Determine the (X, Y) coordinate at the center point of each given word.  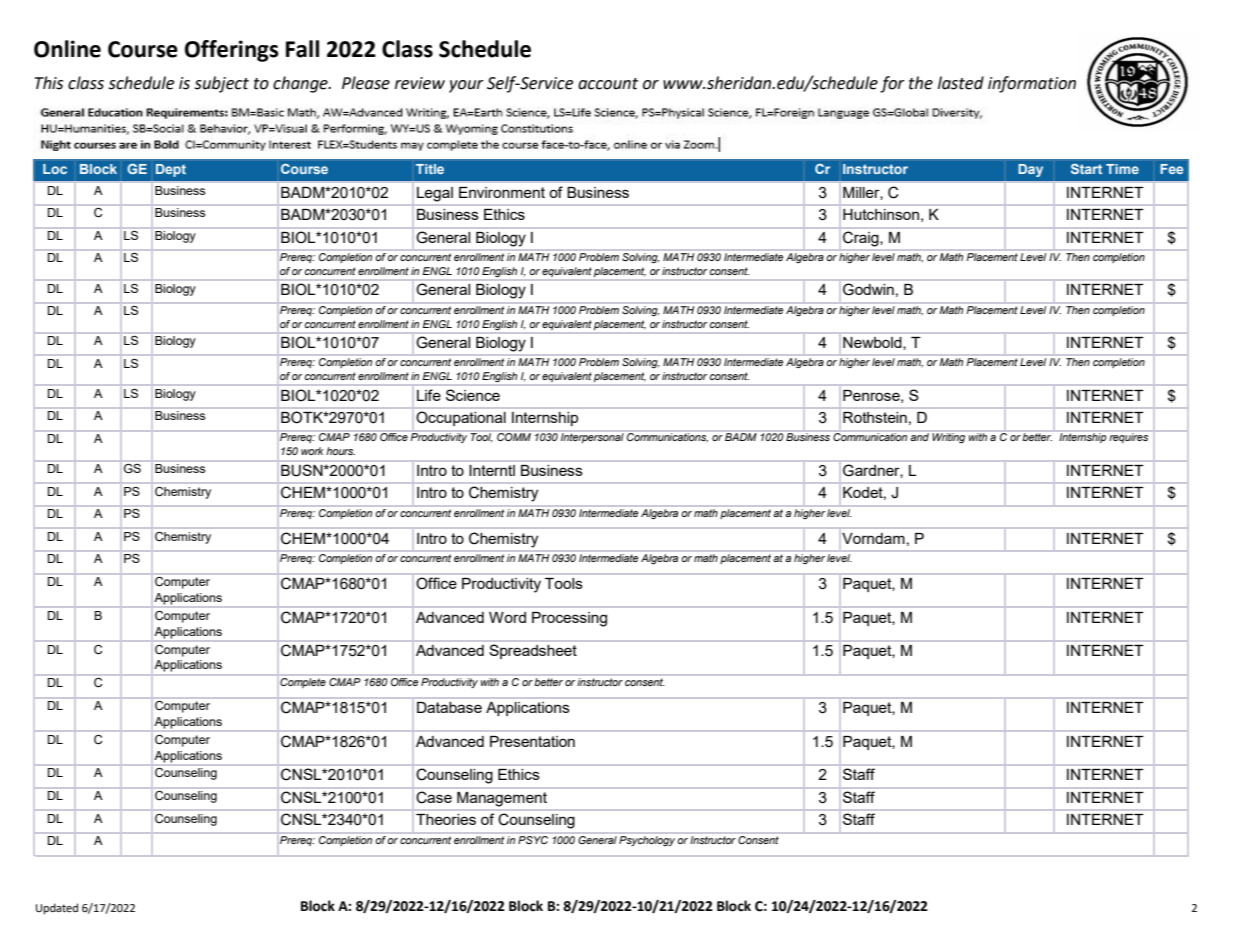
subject (221, 84)
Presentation (532, 741)
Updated (57, 909)
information (1032, 84)
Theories (446, 819)
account (608, 84)
